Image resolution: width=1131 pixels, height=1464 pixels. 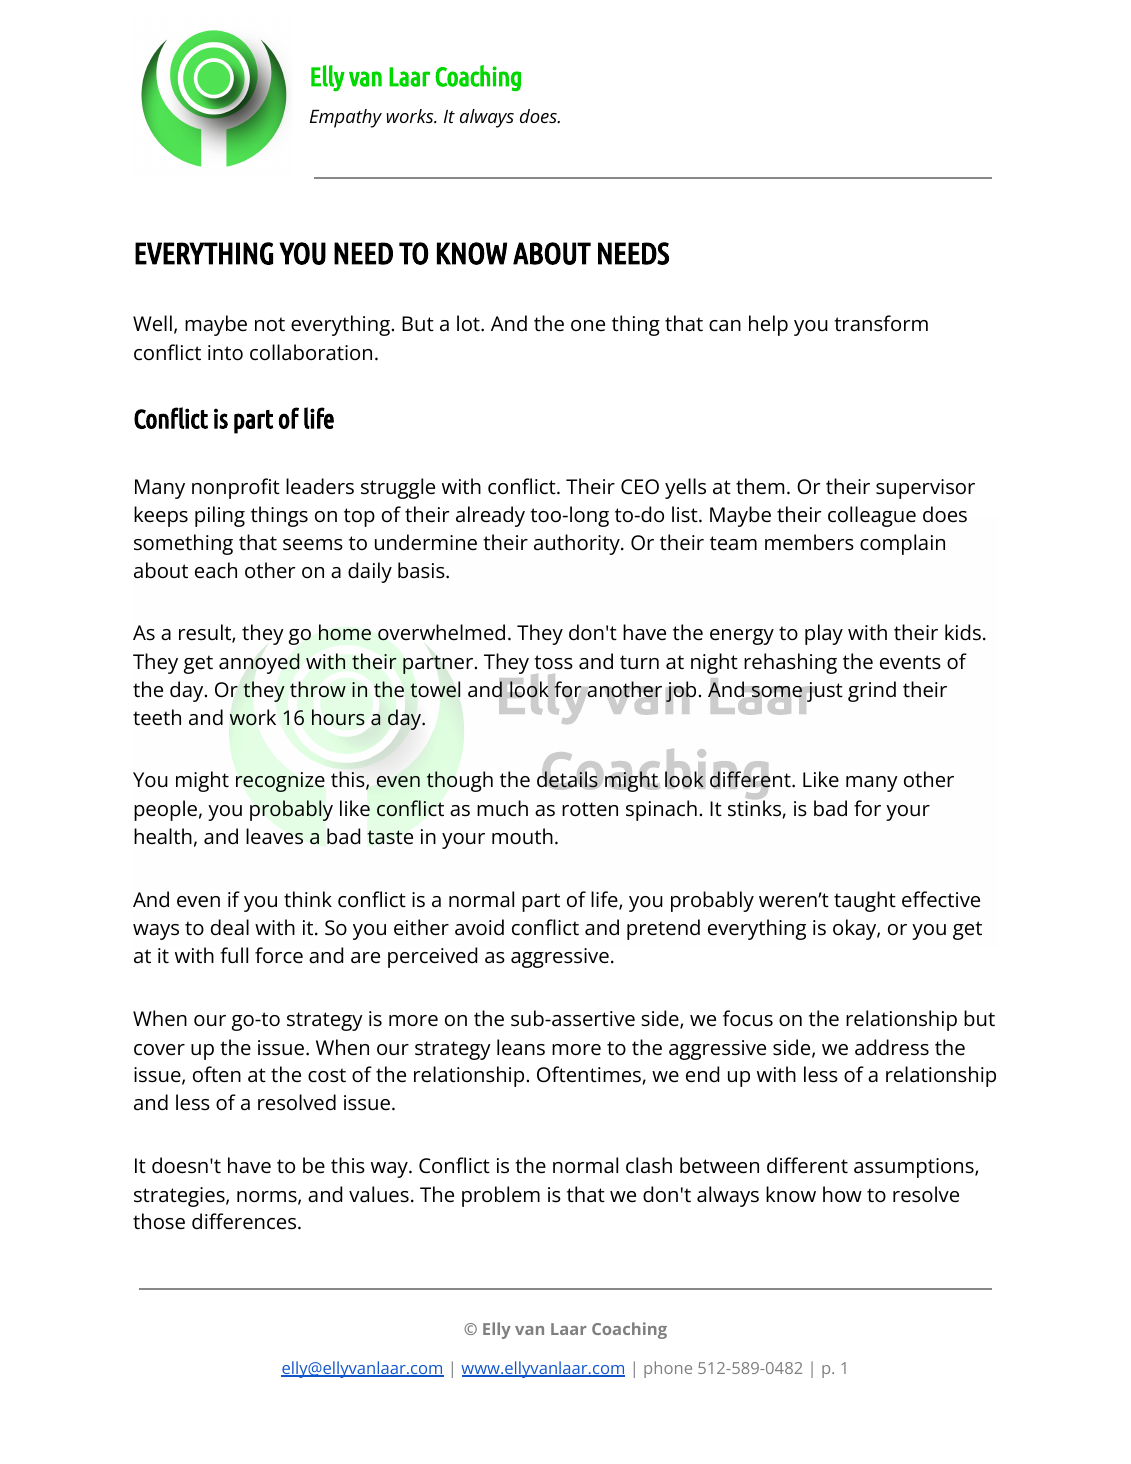 I want to click on authority, so click(x=578, y=544).
